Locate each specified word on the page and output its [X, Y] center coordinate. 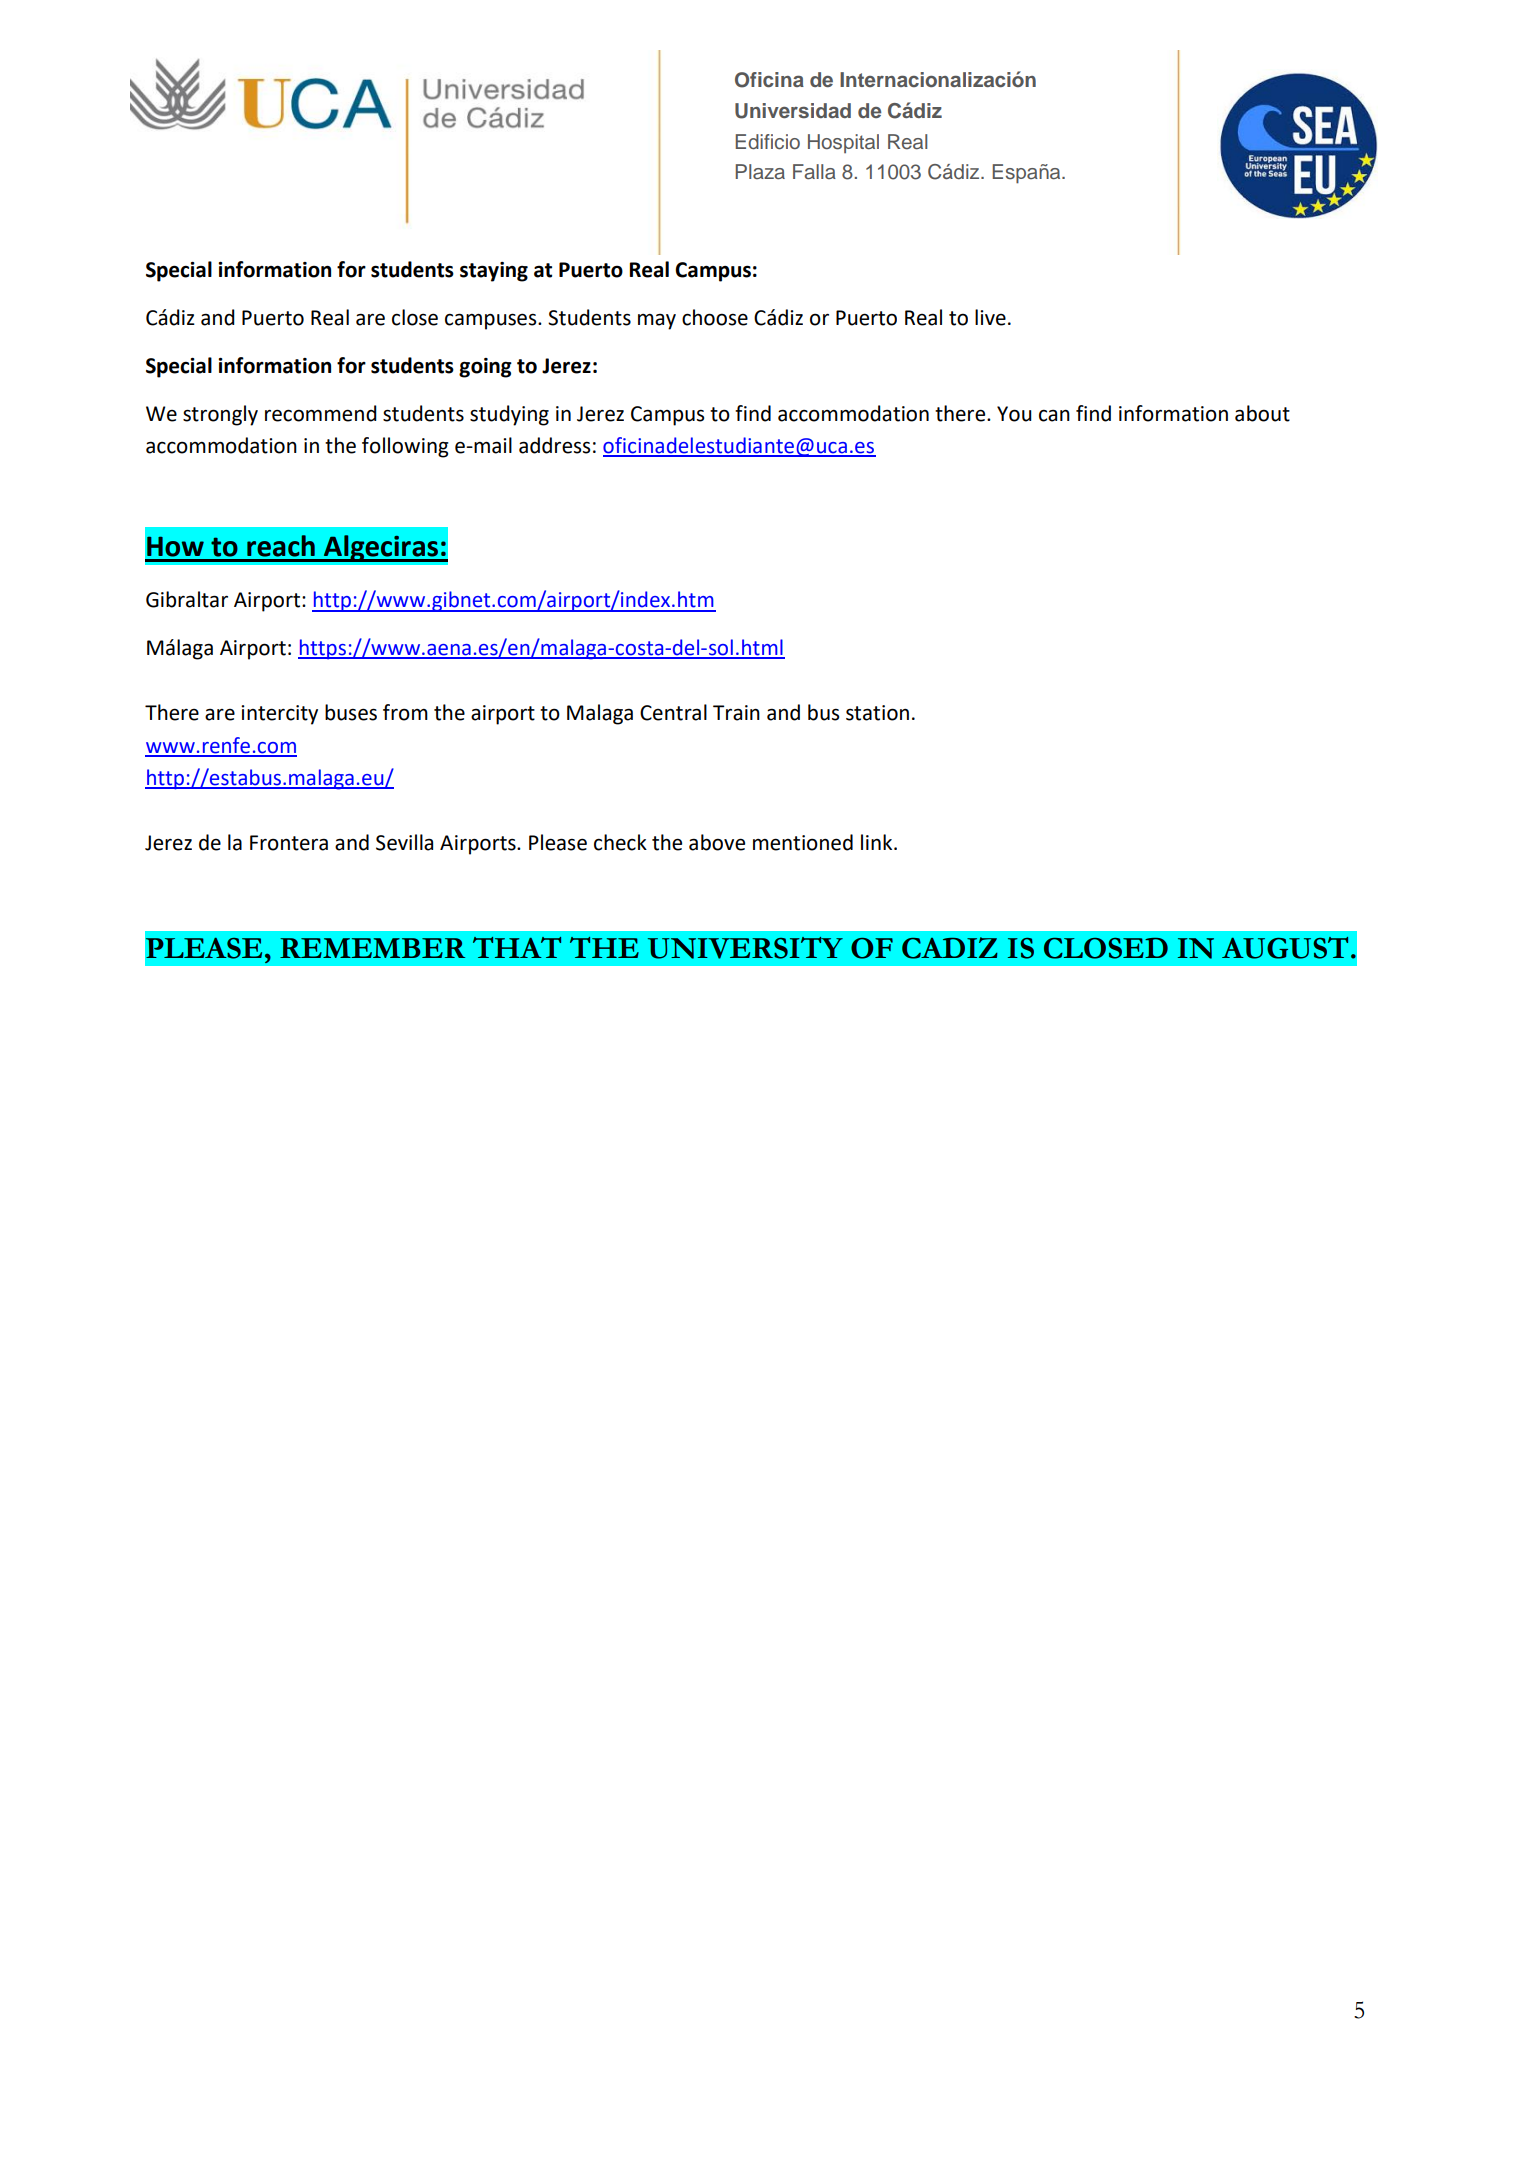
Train [736, 713]
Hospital [843, 143]
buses [351, 712]
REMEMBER [372, 948]
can [1054, 415]
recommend [321, 413]
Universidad [793, 111]
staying [494, 272]
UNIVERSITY [745, 948]
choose [715, 317]
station [877, 713]
